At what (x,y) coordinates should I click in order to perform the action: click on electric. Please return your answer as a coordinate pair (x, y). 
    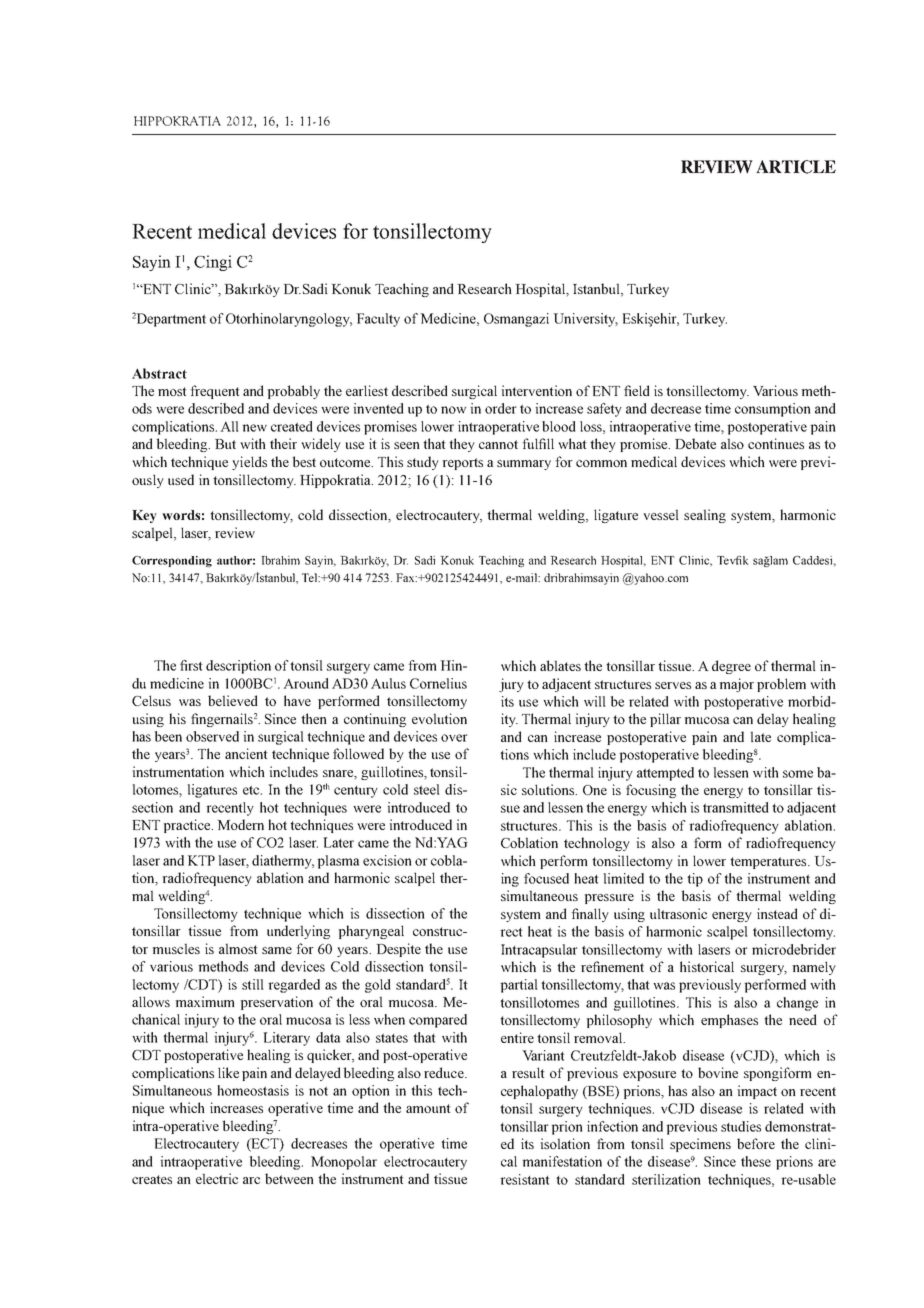
    Looking at the image, I should click on (217, 1178).
